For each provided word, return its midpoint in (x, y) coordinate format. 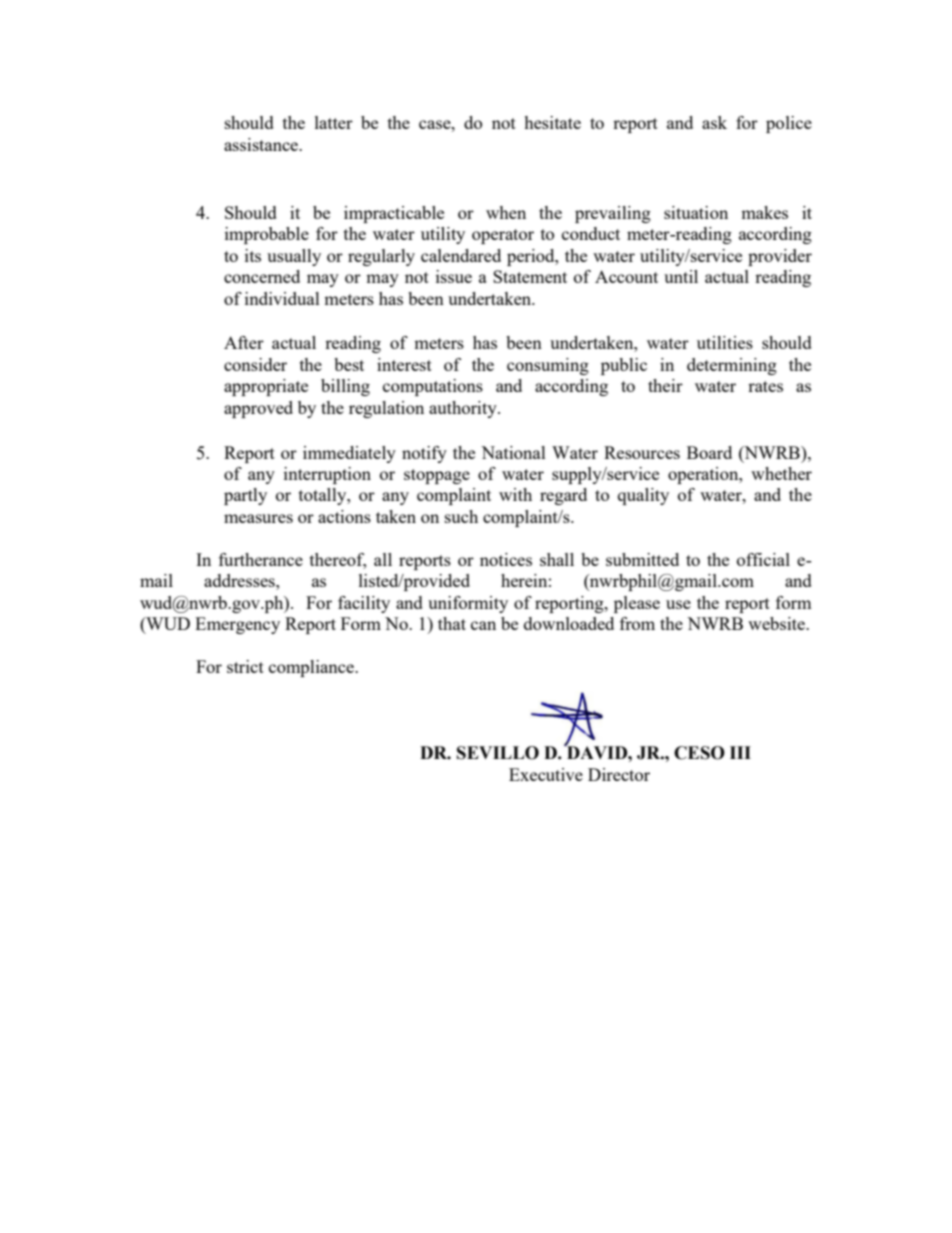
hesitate (552, 122)
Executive (546, 774)
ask (714, 122)
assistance (262, 144)
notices (506, 559)
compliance (312, 668)
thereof (338, 561)
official (763, 559)
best (349, 364)
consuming (548, 366)
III (740, 752)
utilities (725, 342)
